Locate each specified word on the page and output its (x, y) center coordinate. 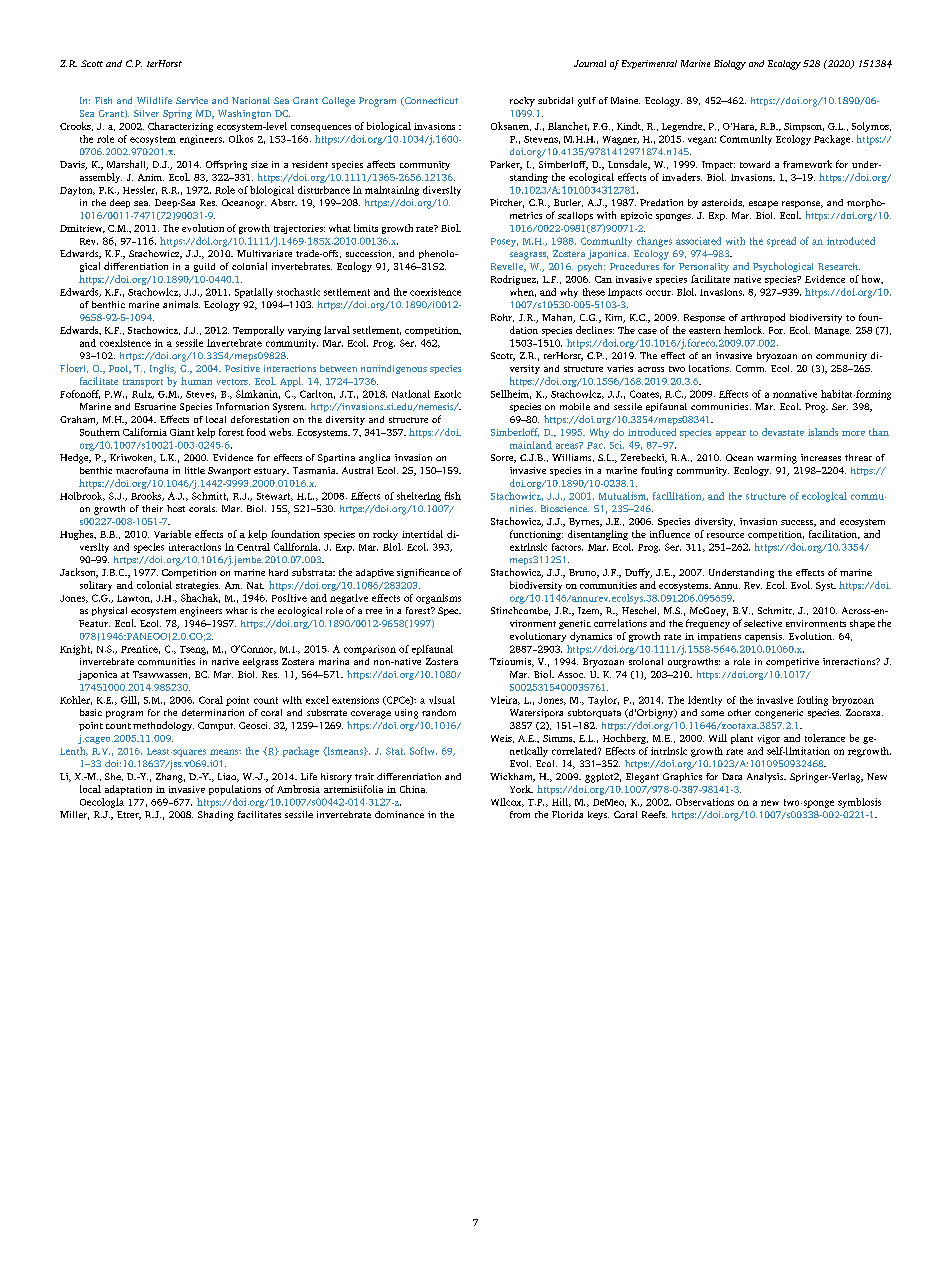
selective (763, 623)
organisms (438, 599)
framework (807, 164)
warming (777, 459)
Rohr (502, 318)
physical (109, 612)
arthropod (763, 318)
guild (204, 267)
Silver (146, 113)
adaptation (128, 790)
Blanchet (568, 126)
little (195, 470)
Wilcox (507, 802)
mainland (531, 445)
